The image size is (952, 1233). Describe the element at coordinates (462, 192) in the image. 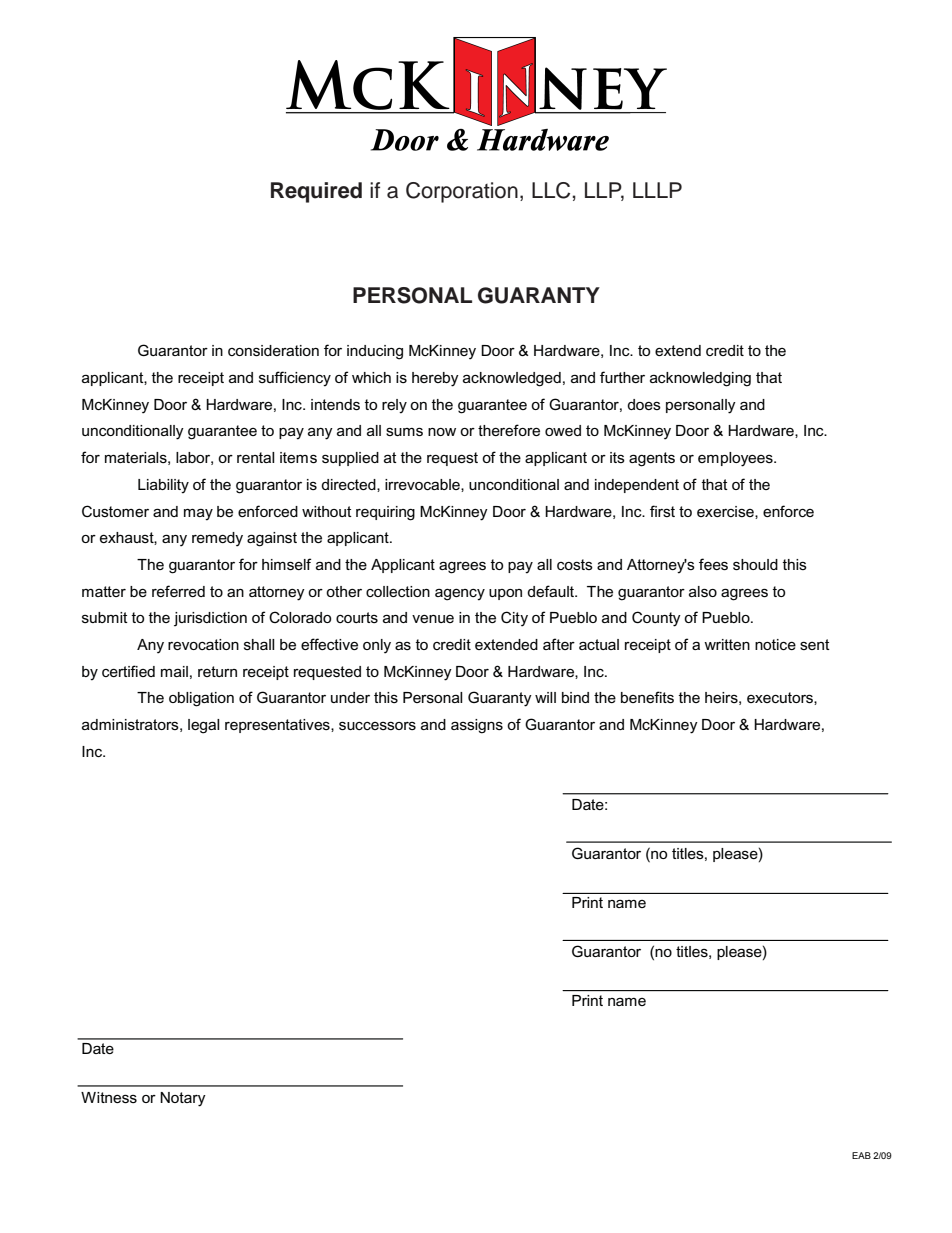

I see `Corporation` at that location.
